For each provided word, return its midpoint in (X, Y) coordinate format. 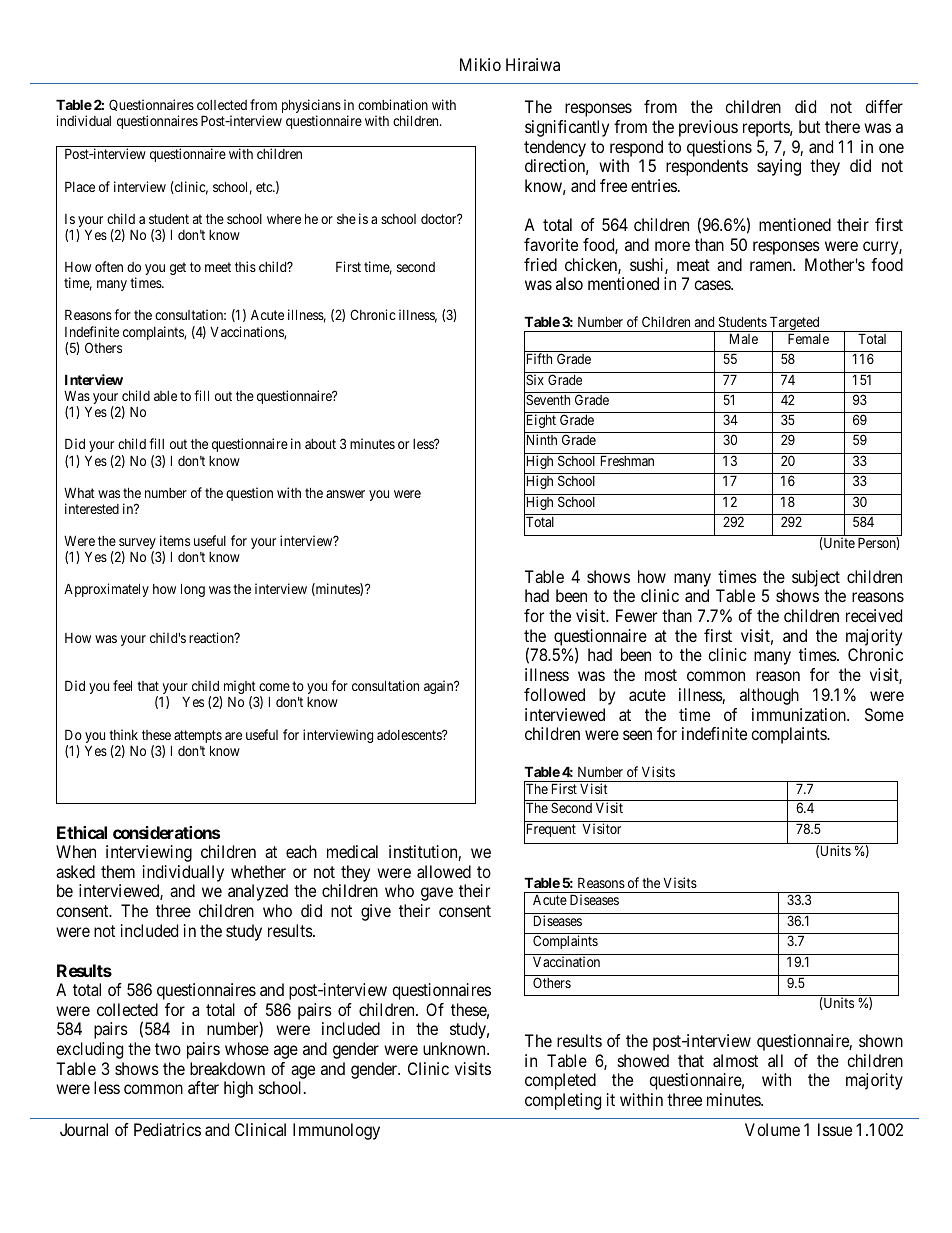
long (193, 590)
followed (554, 694)
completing (563, 1101)
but (809, 126)
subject (816, 578)
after (203, 1087)
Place (80, 186)
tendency (555, 148)
